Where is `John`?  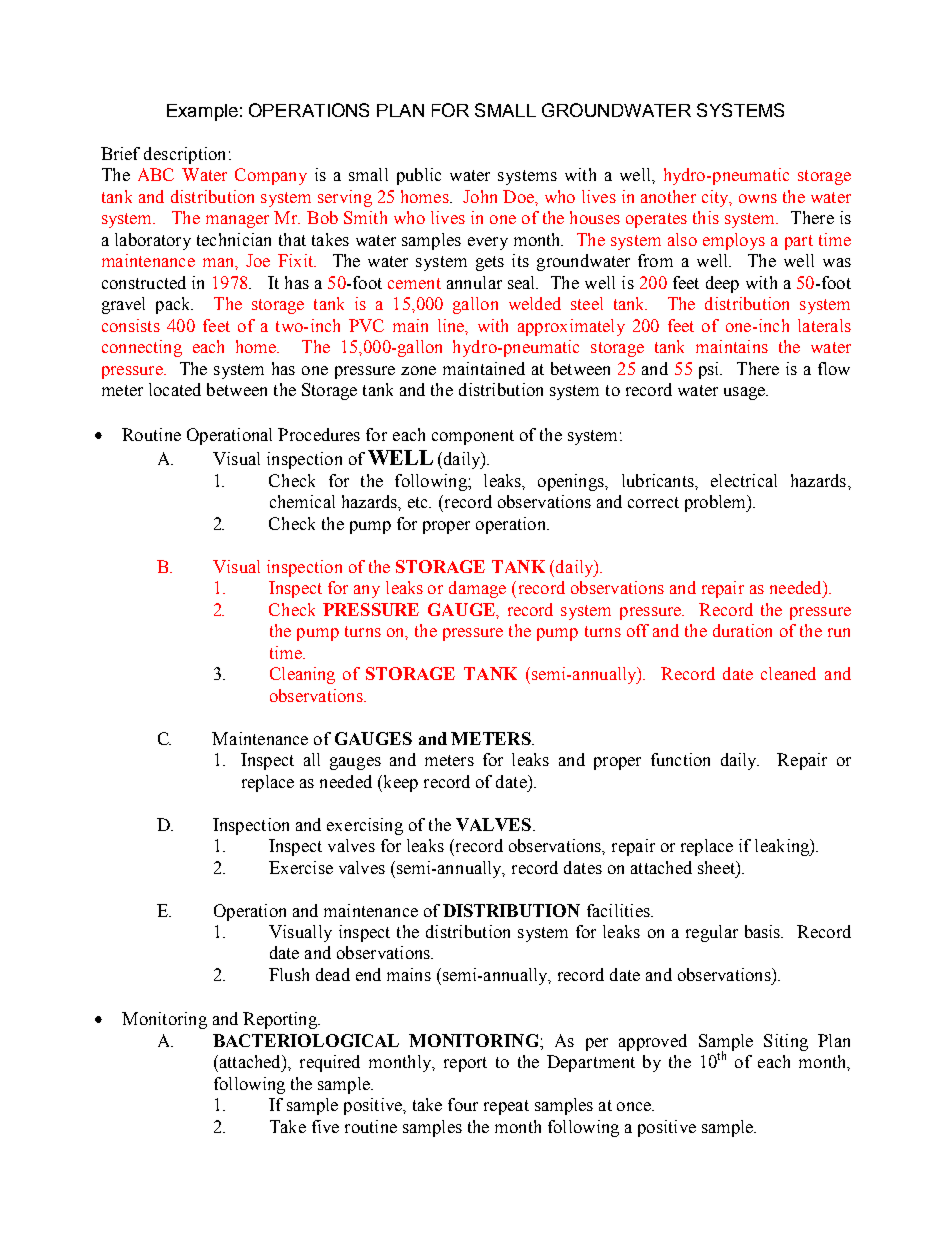
John is located at coordinates (480, 196).
